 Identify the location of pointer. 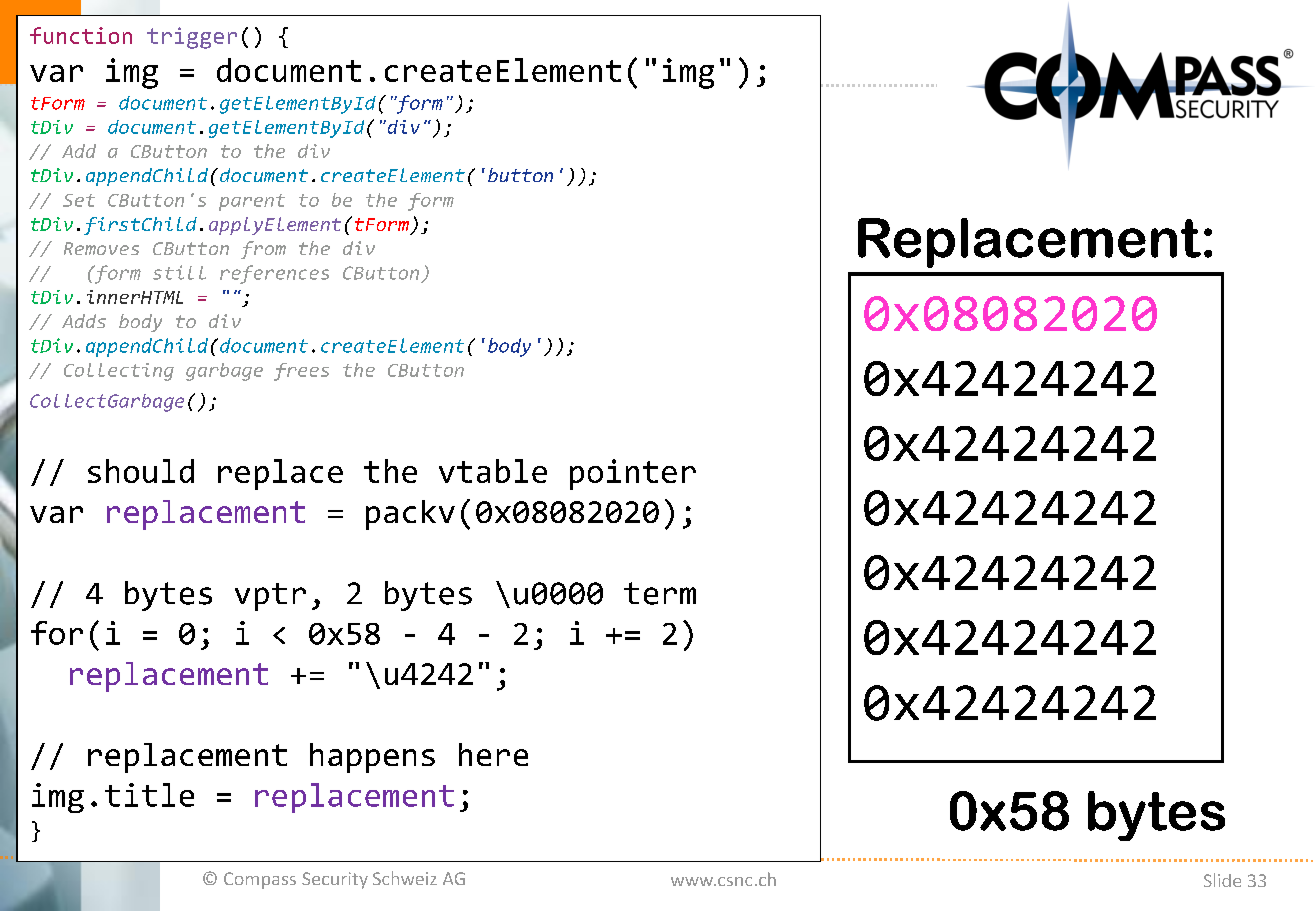
(633, 474).
